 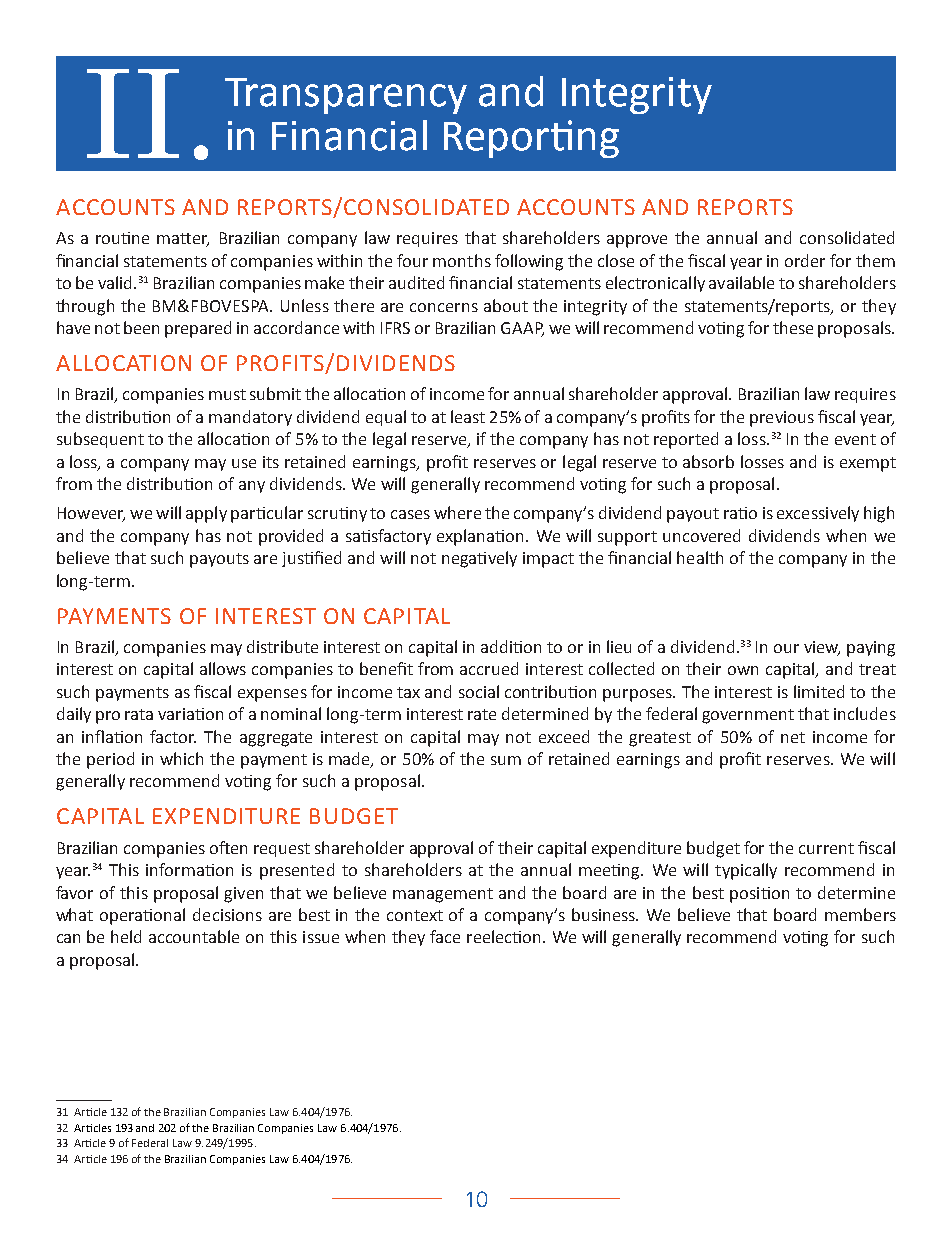 What do you see at coordinates (531, 139) in the screenshot?
I see `Reporting` at bounding box center [531, 139].
